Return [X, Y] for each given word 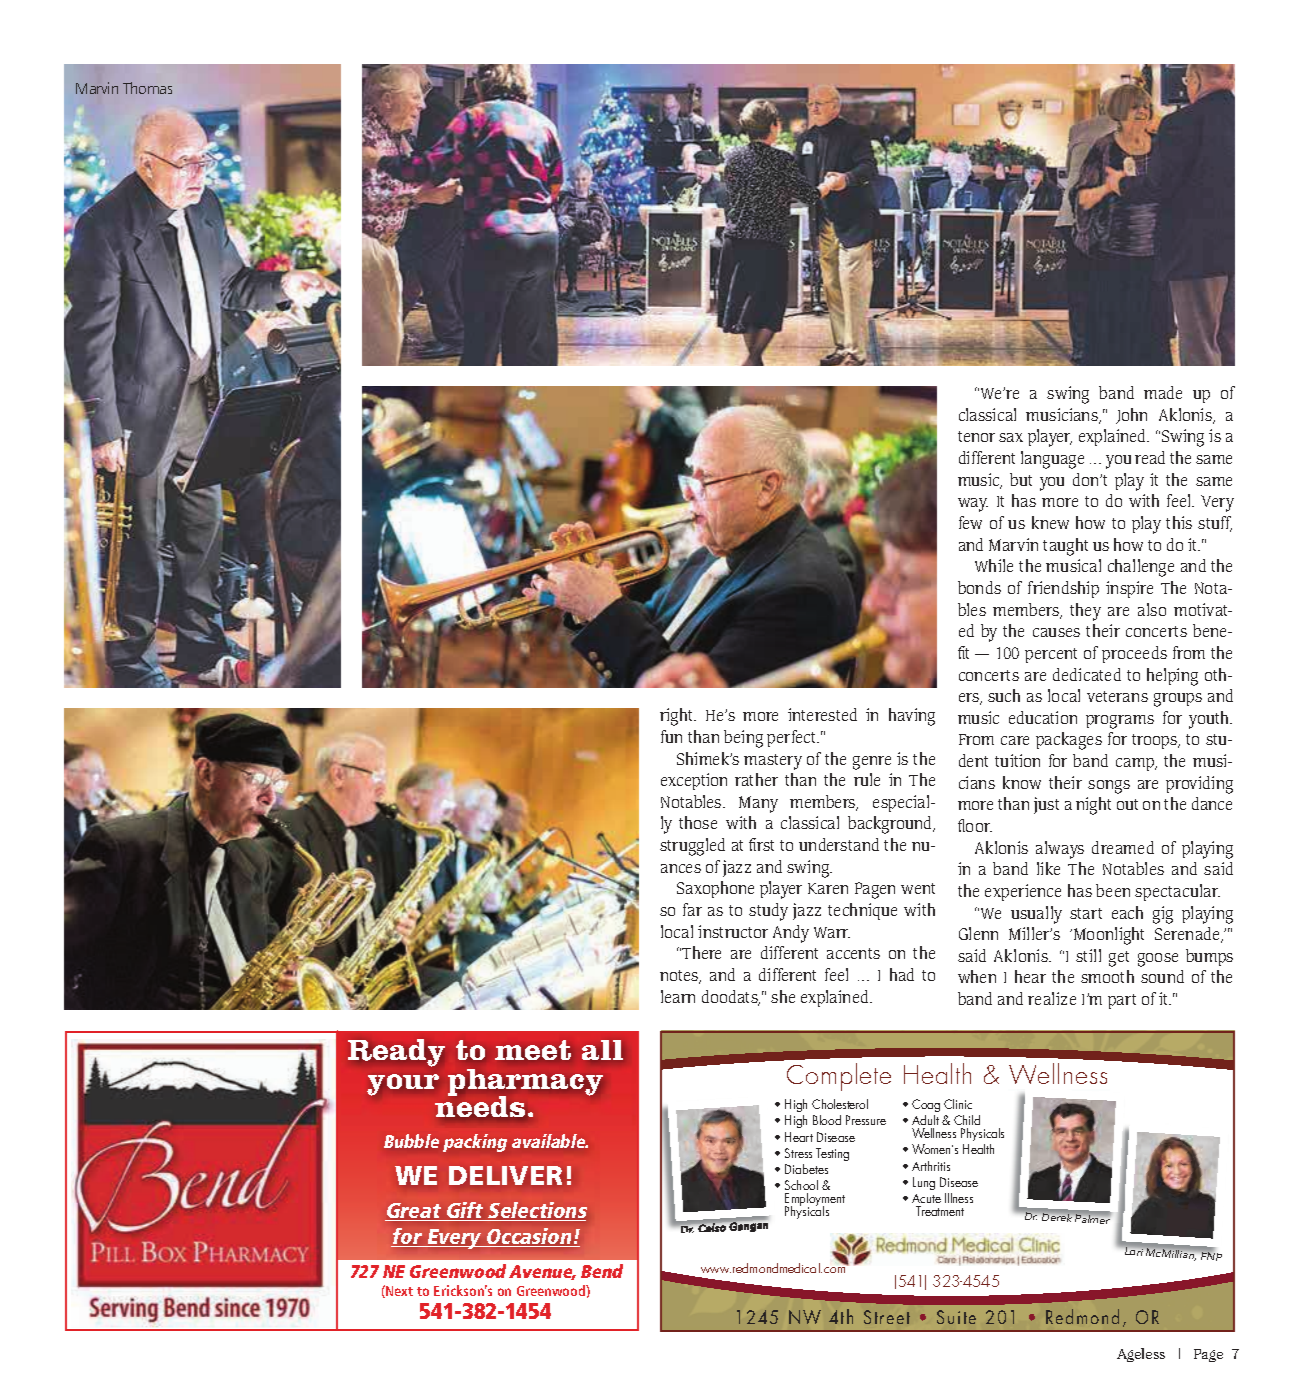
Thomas [147, 88]
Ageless [1141, 1355]
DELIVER [505, 1175]
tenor [976, 436]
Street [887, 1317]
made [1163, 392]
